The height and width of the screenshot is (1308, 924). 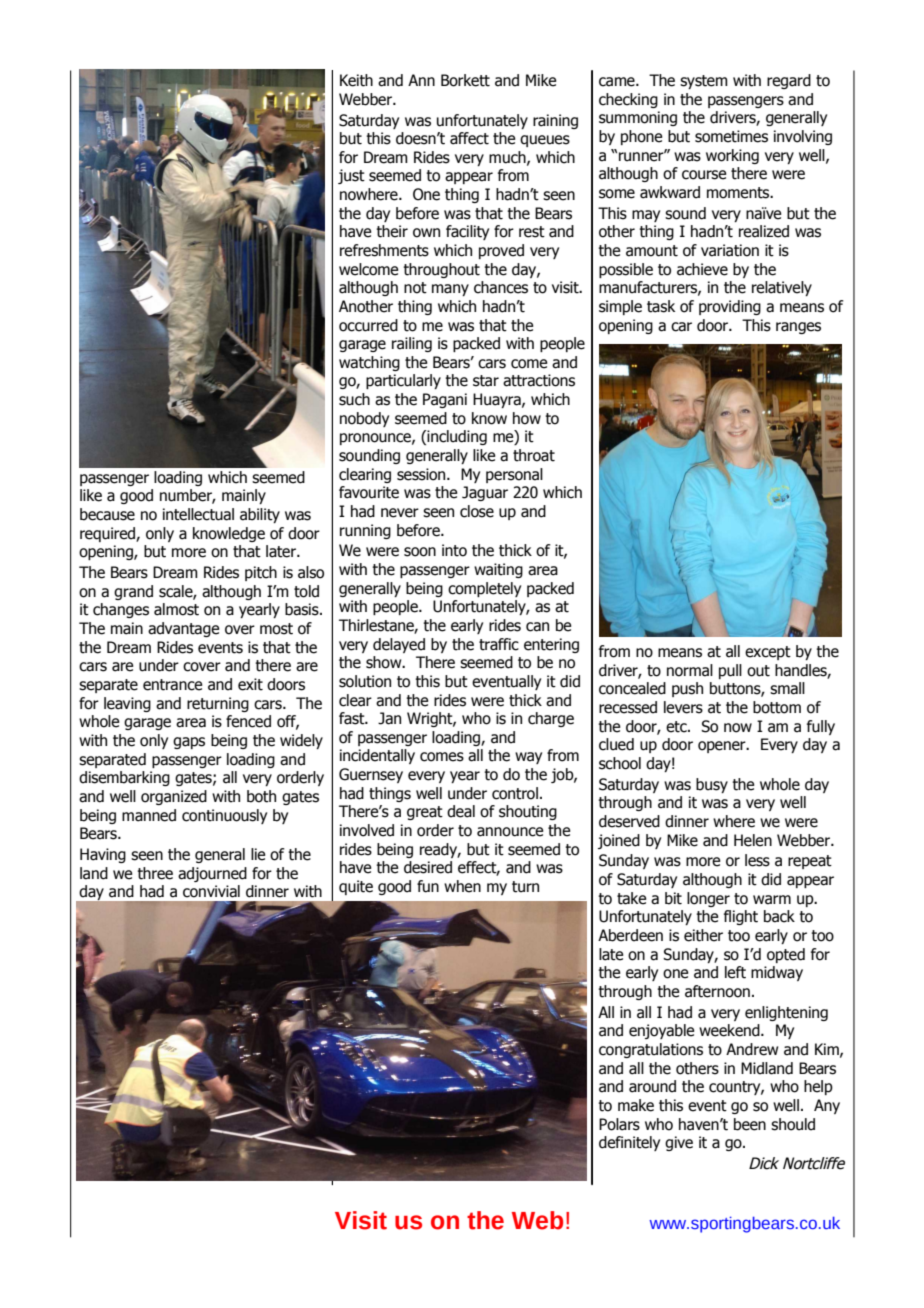 What do you see at coordinates (356, 80) in the screenshot?
I see `Keith` at bounding box center [356, 80].
